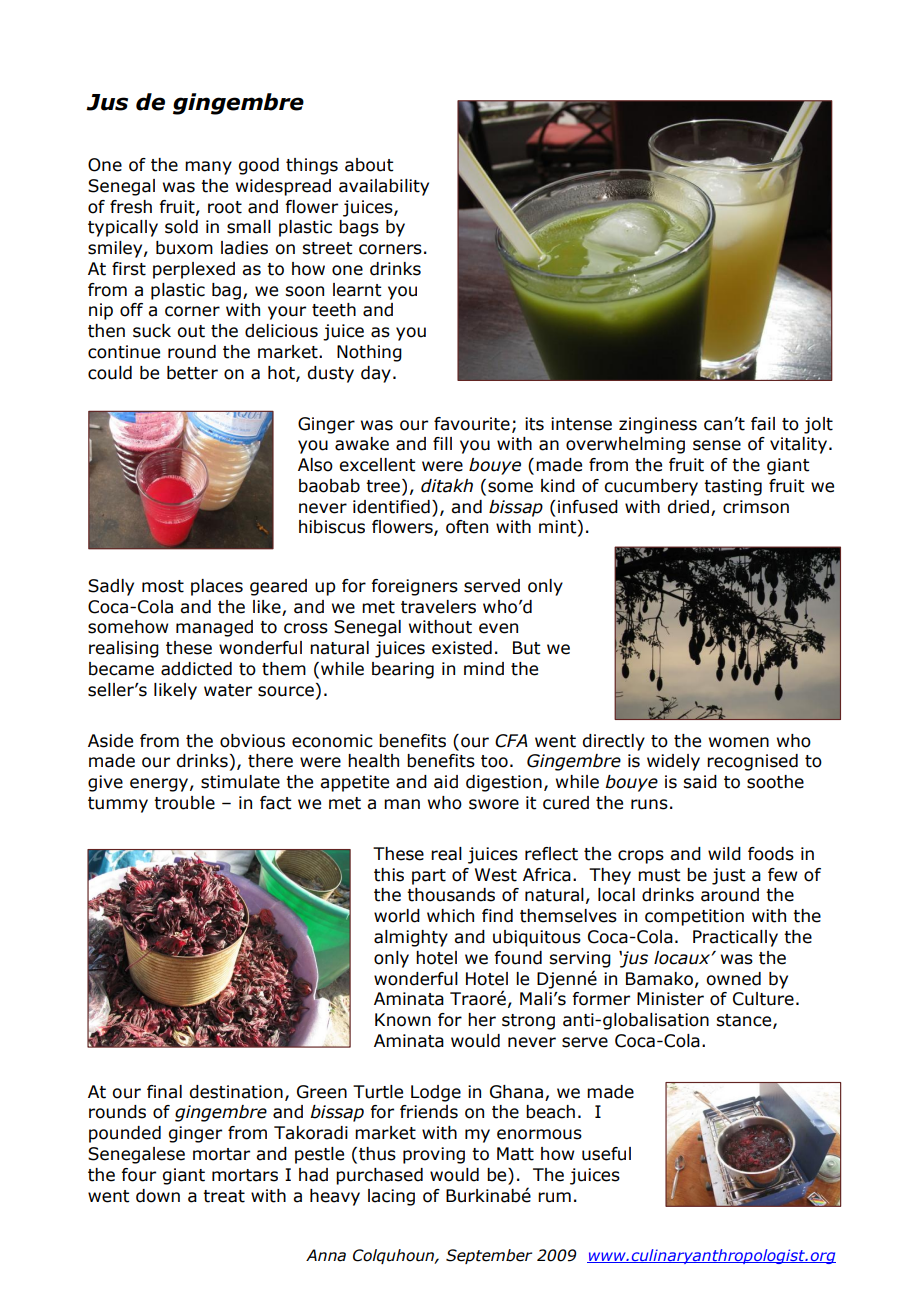  What do you see at coordinates (384, 187) in the page?
I see `availability` at bounding box center [384, 187].
